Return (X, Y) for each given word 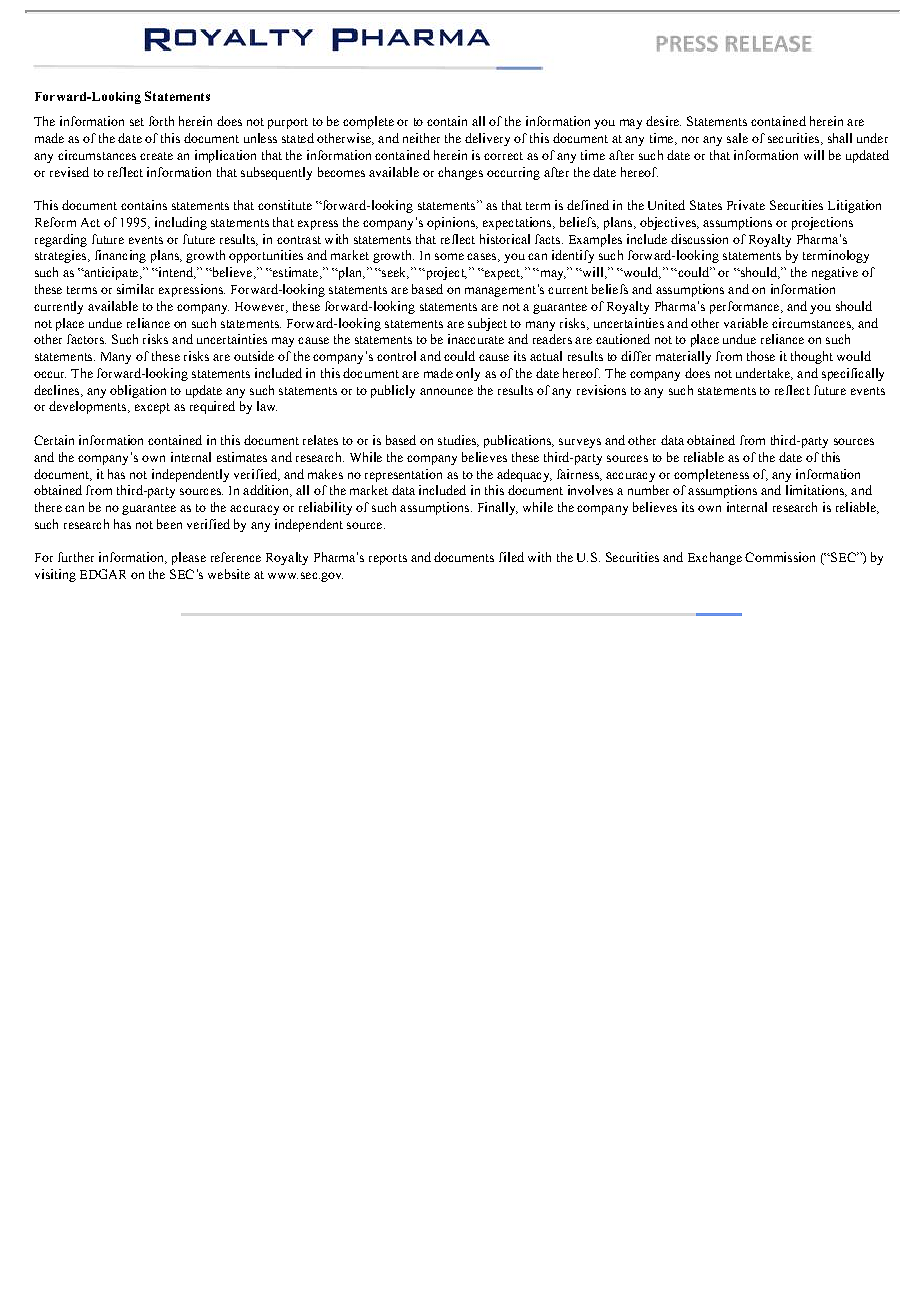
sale (737, 138)
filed (511, 557)
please (189, 558)
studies (458, 441)
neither (421, 138)
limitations (816, 491)
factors (86, 339)
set (137, 122)
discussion (699, 239)
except (152, 408)
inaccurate (476, 339)
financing (120, 256)
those (761, 356)
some (449, 256)
